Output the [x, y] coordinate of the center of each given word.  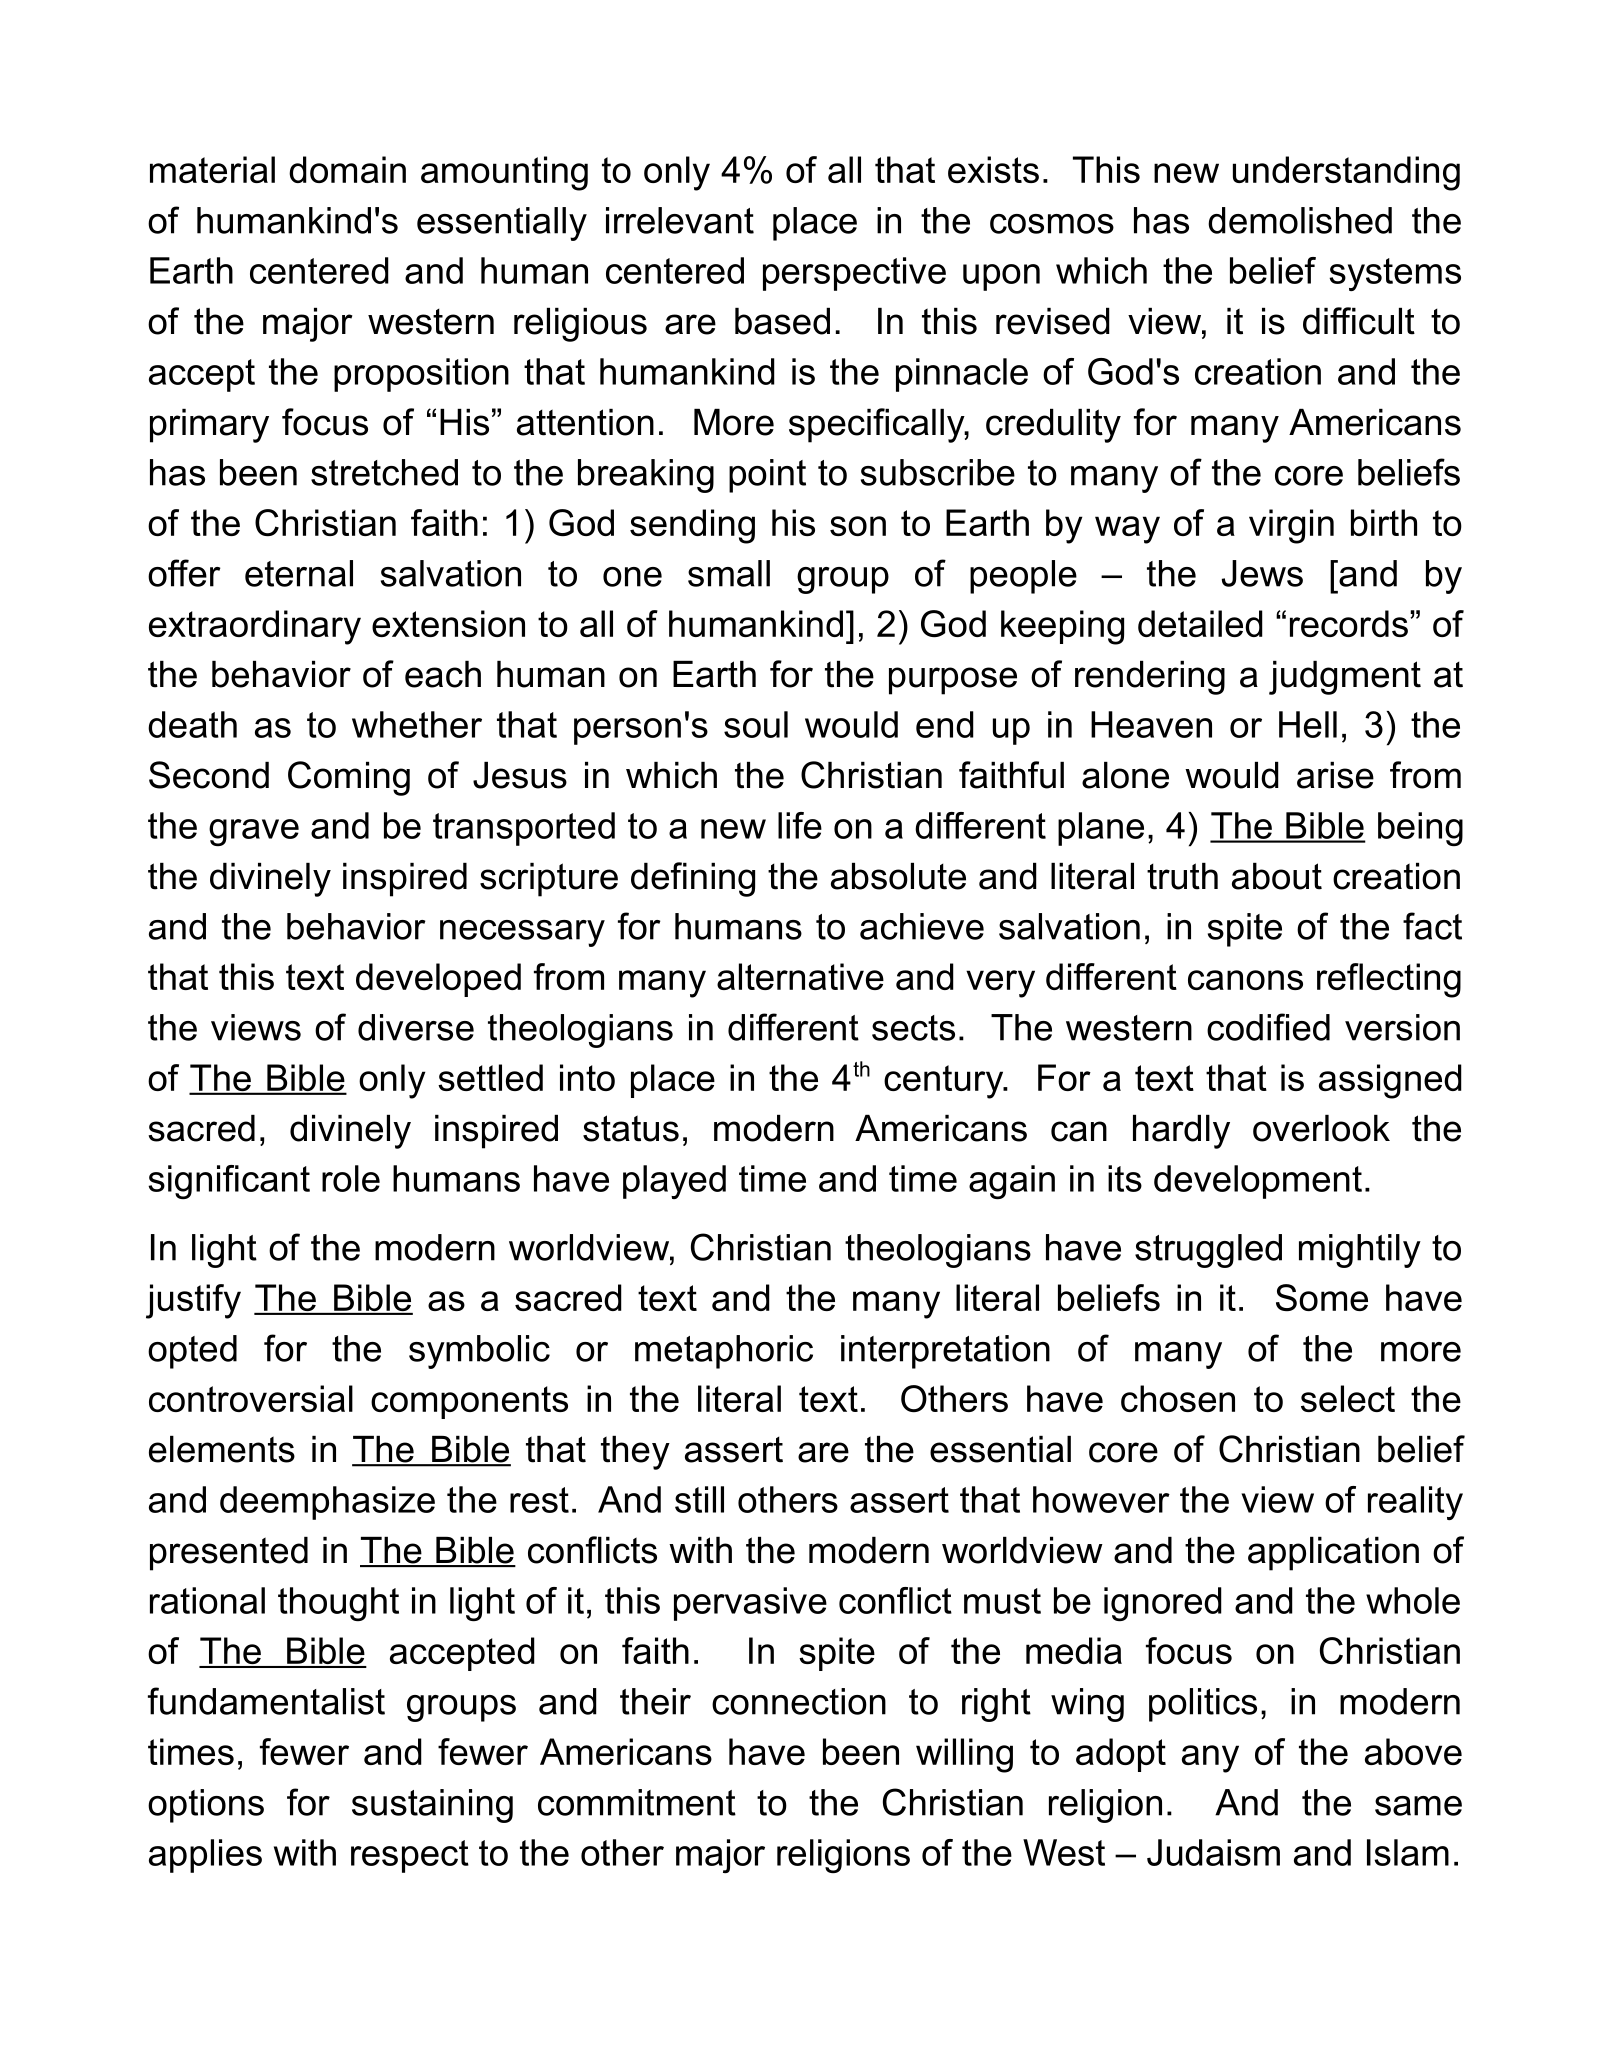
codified [1268, 1027]
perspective [854, 274]
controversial [251, 1398]
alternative [800, 976]
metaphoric [724, 1352]
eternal [299, 573]
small [729, 573]
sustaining [432, 1806]
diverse [416, 1027]
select [1348, 1398]
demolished [1300, 220]
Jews [1262, 573]
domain [347, 169]
